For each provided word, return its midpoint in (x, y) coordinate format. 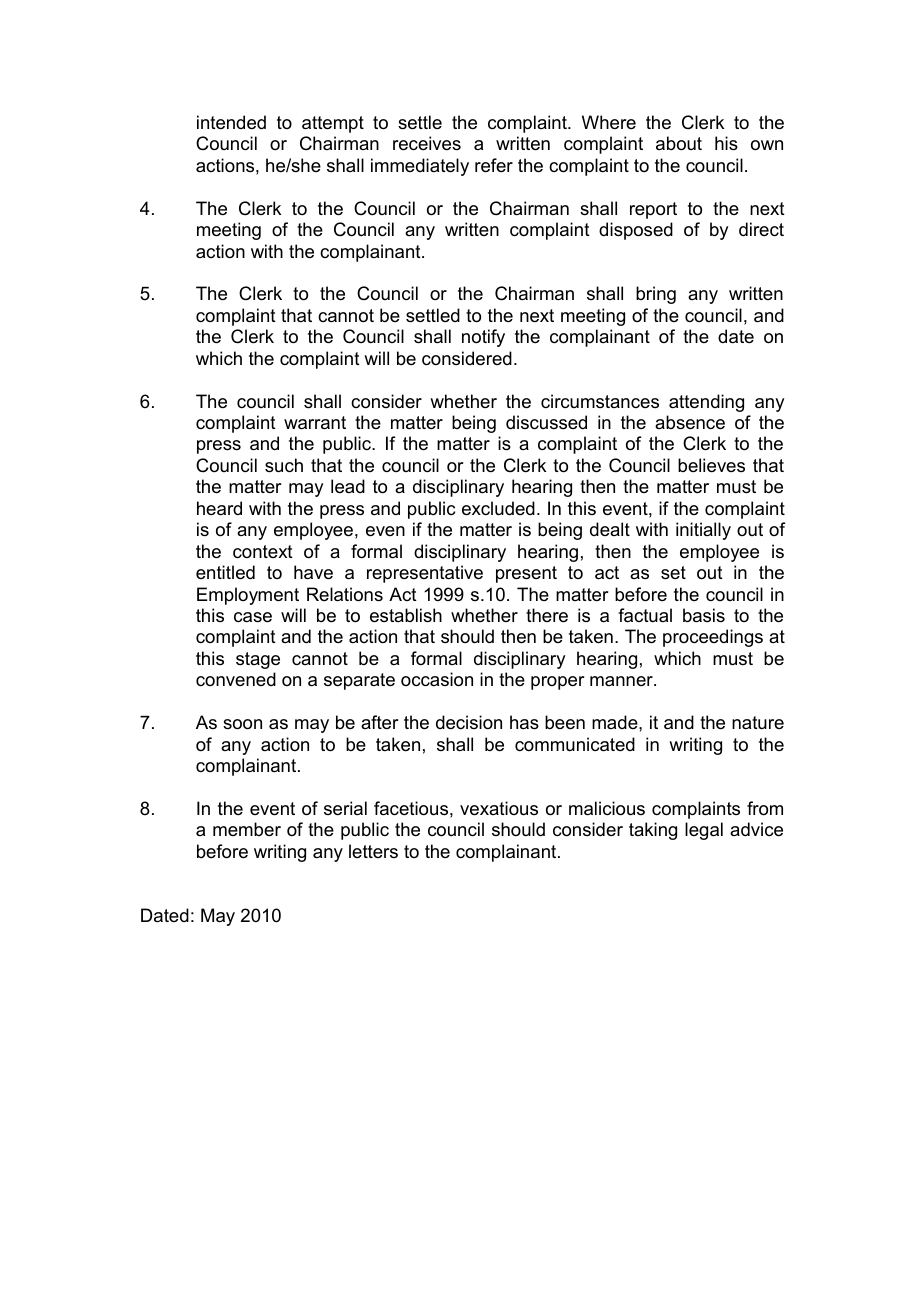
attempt (333, 124)
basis (704, 615)
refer (494, 165)
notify (483, 338)
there (547, 615)
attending (706, 403)
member (247, 829)
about (679, 143)
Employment (248, 596)
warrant (315, 423)
